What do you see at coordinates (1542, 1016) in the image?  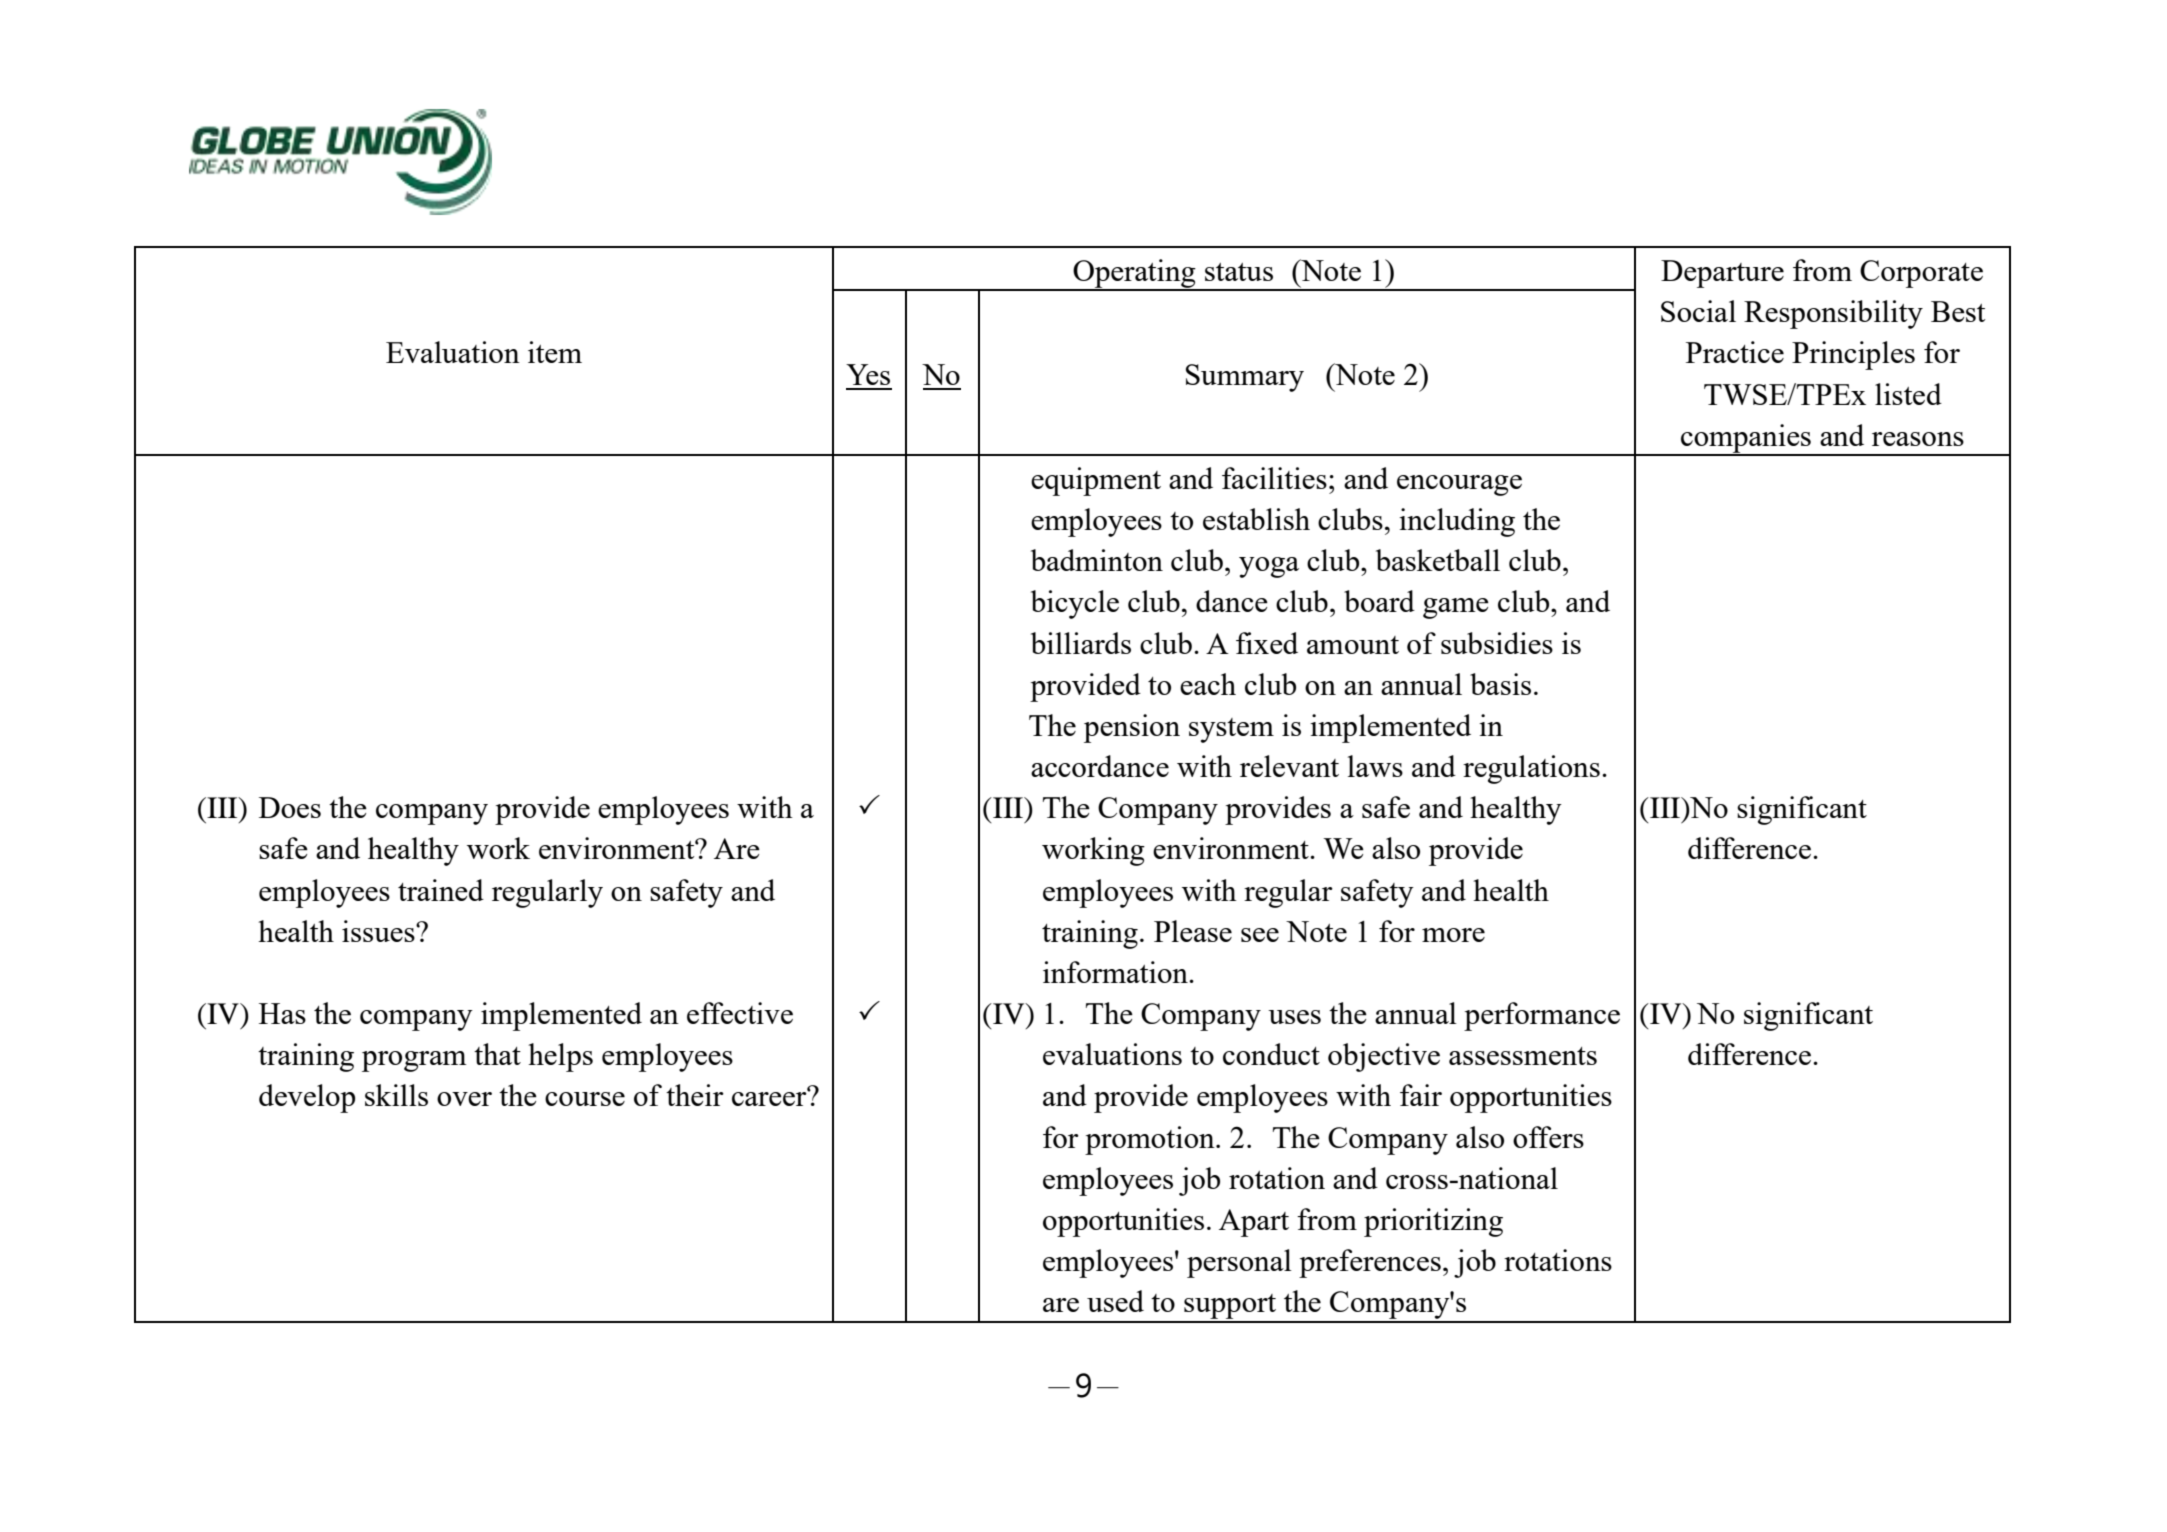 I see `performance` at bounding box center [1542, 1016].
